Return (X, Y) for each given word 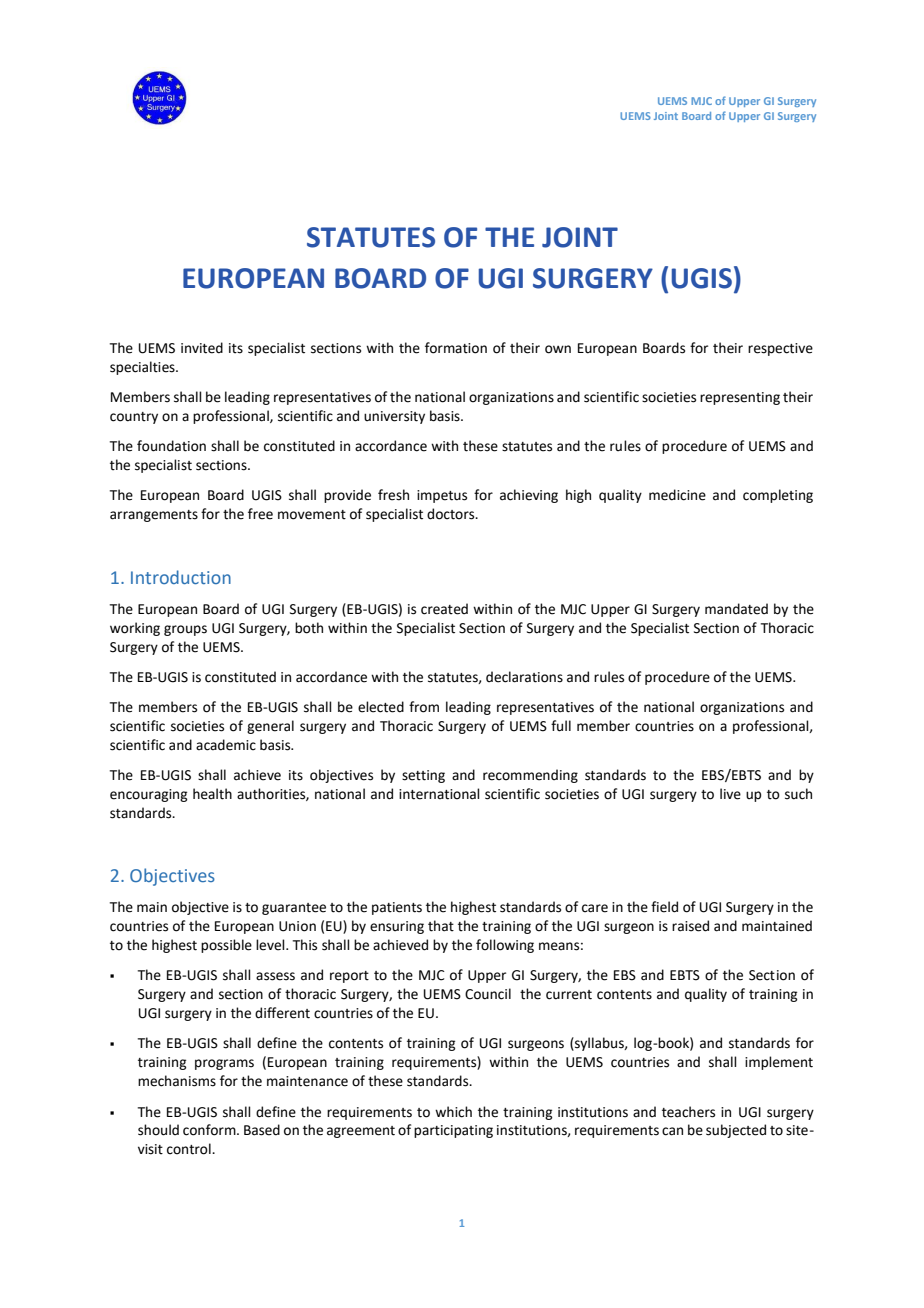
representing (740, 398)
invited (202, 348)
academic (226, 745)
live (730, 794)
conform (210, 1130)
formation (456, 348)
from (424, 707)
